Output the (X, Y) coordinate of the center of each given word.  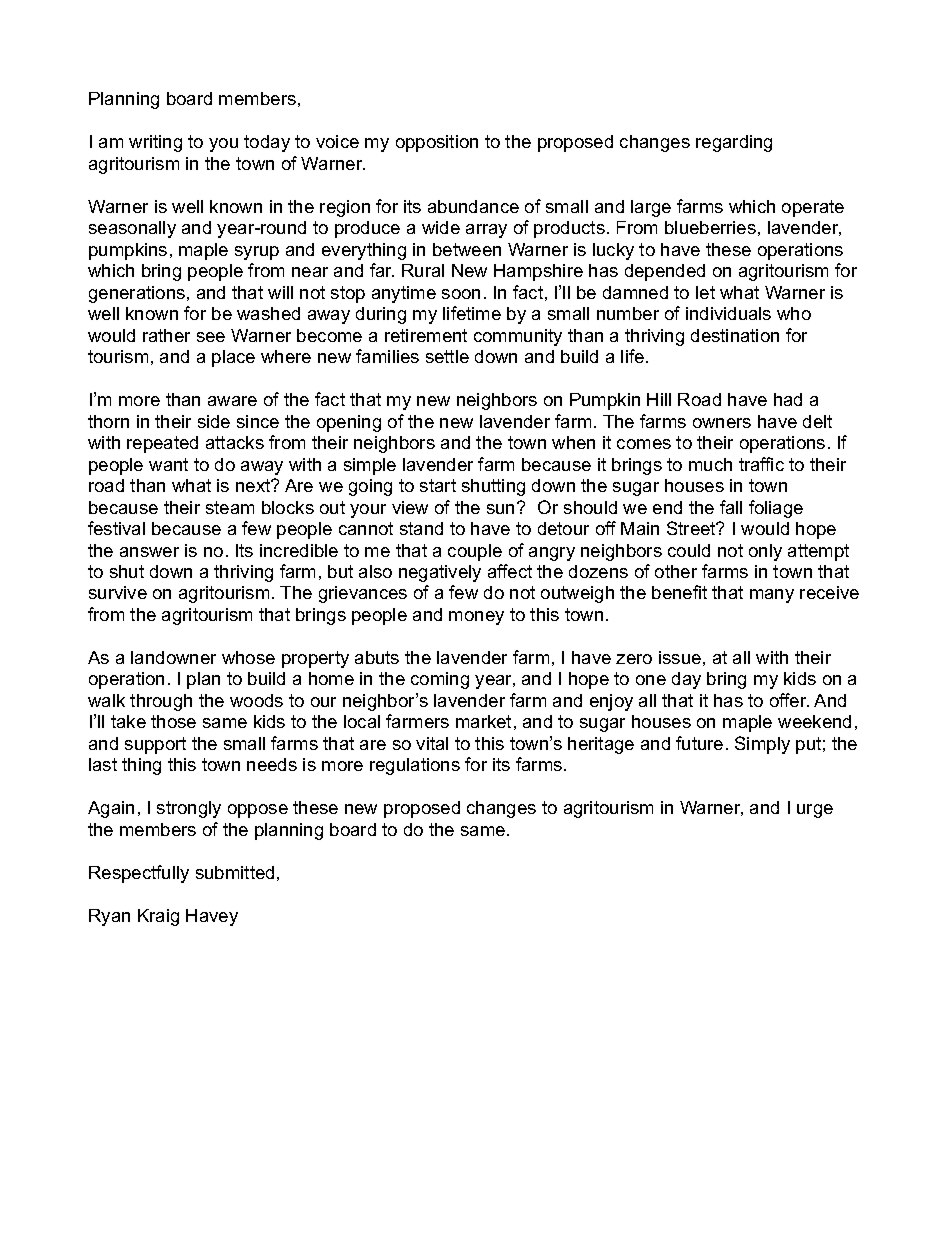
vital (432, 743)
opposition (437, 143)
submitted (235, 872)
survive (118, 592)
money (476, 618)
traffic (761, 464)
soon (461, 294)
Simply (762, 745)
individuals (728, 313)
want (168, 464)
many (772, 596)
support (155, 745)
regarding (734, 143)
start (438, 485)
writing (155, 143)
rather (166, 335)
